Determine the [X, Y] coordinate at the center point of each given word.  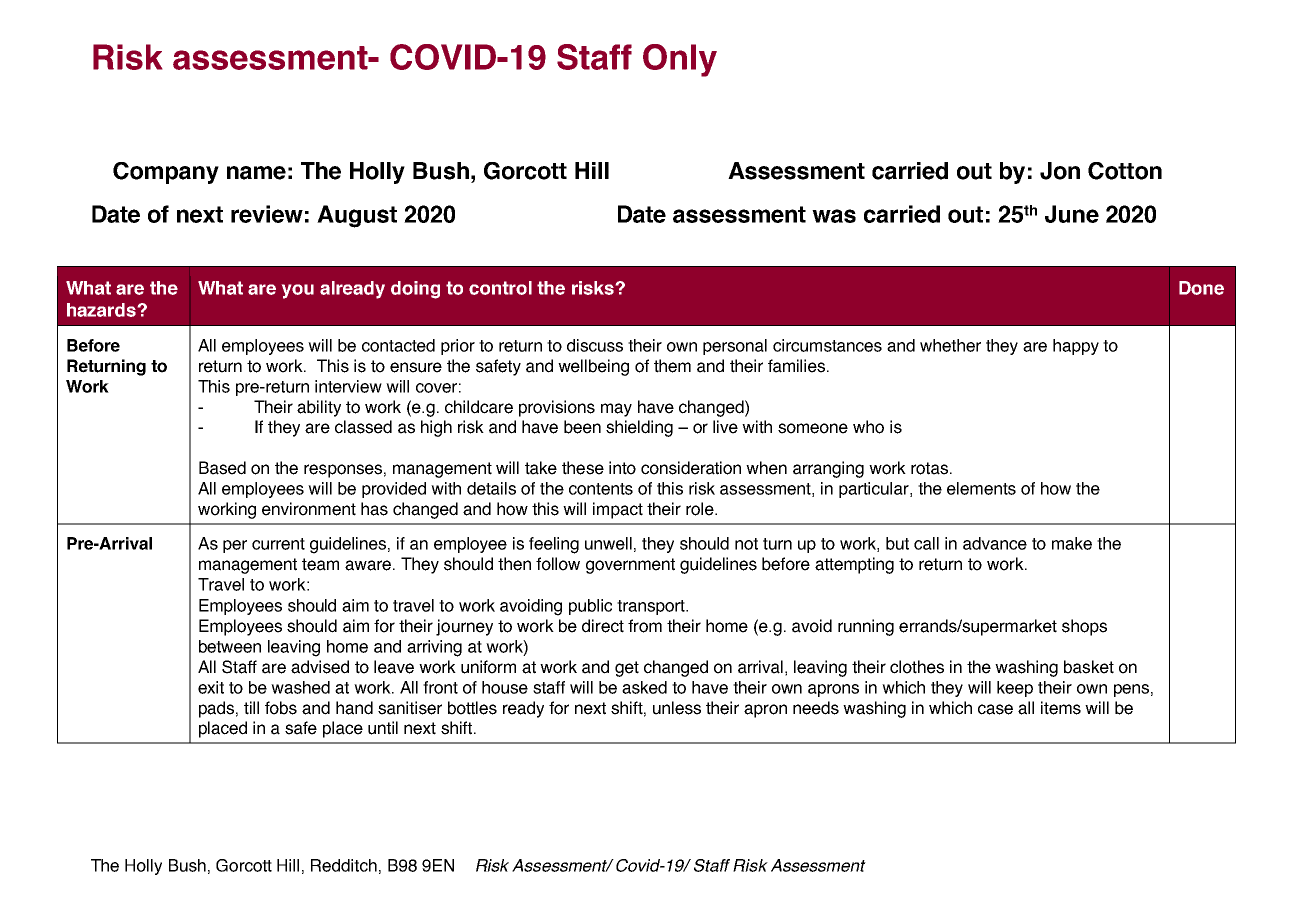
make [1072, 543]
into [622, 468]
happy [1076, 347]
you [298, 291]
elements [981, 488]
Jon [1060, 171]
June [1072, 214]
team [320, 564]
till [251, 708]
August [357, 216]
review [267, 214]
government [630, 566]
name [256, 173]
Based [222, 468]
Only [680, 60]
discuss [595, 345]
